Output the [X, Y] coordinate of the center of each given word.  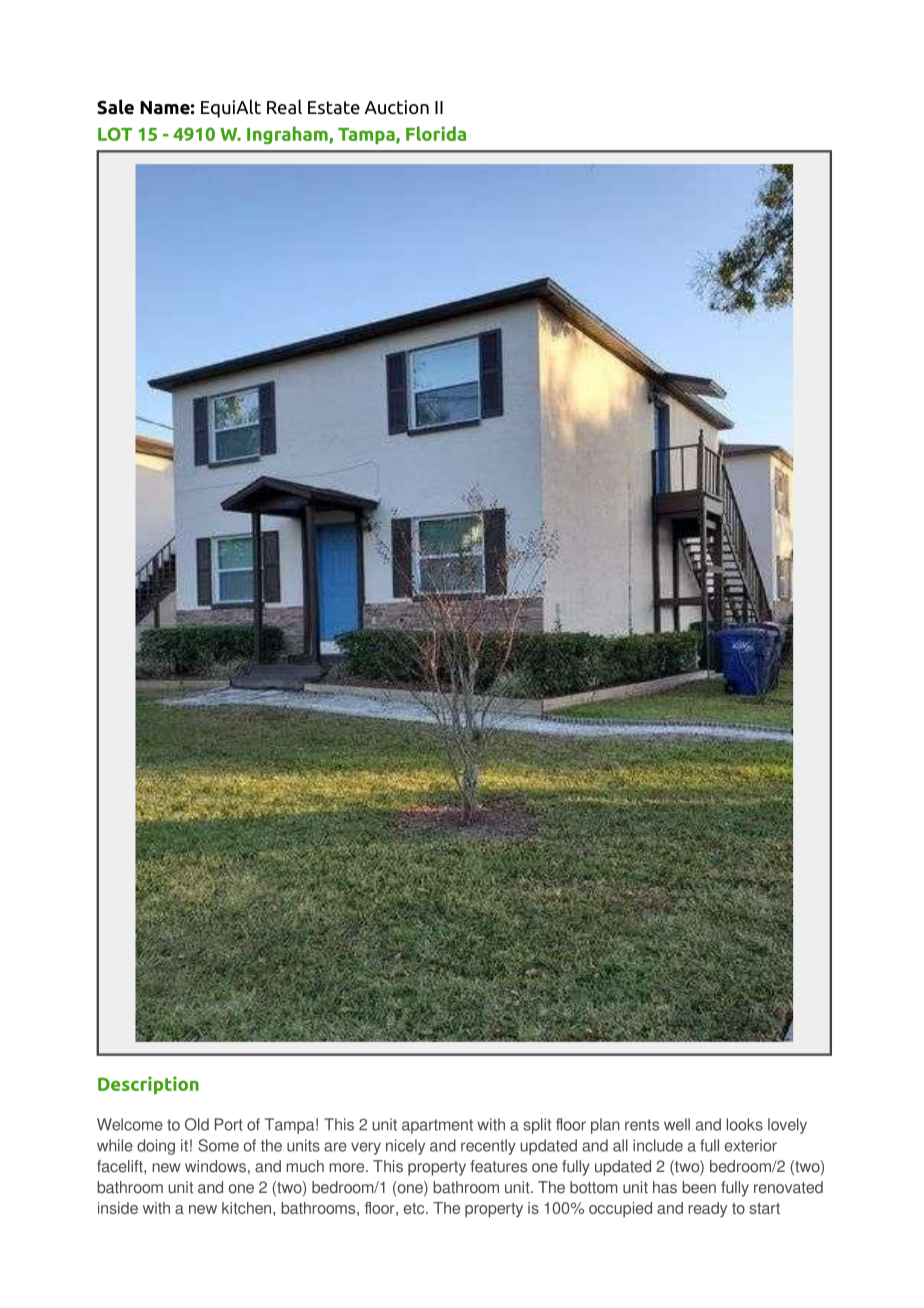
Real [284, 107]
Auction [397, 107]
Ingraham [288, 135]
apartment [437, 1126]
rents [642, 1125]
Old [197, 1124]
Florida [436, 133]
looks [744, 1124]
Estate [334, 108]
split [537, 1126]
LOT [115, 134]
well [677, 1124]
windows [215, 1166]
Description [148, 1085]
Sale [115, 107]
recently [488, 1147]
